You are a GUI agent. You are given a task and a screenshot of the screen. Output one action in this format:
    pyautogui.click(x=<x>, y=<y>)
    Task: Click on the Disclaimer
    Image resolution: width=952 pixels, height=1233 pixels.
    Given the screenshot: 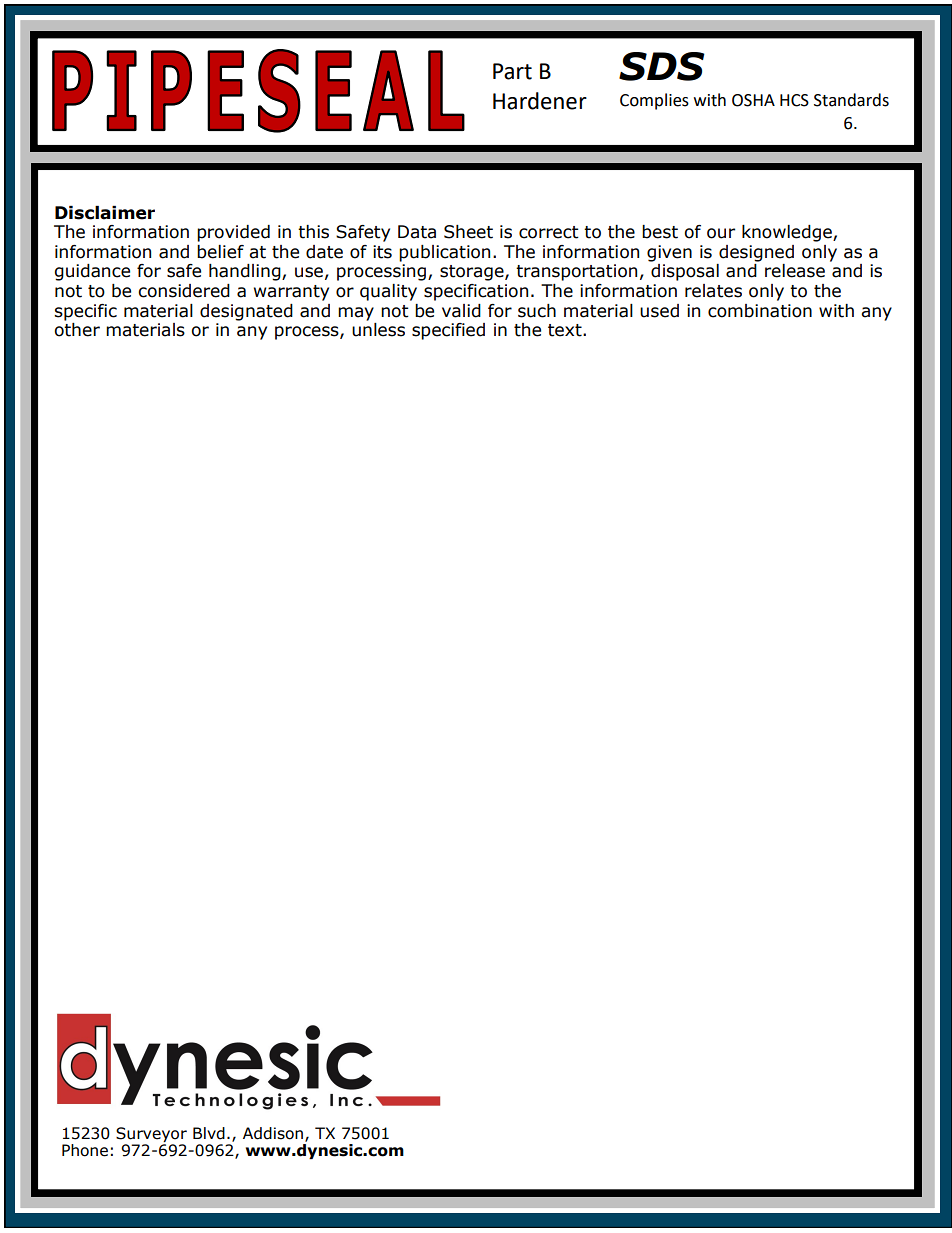 What is the action you would take?
    pyautogui.click(x=105, y=213)
